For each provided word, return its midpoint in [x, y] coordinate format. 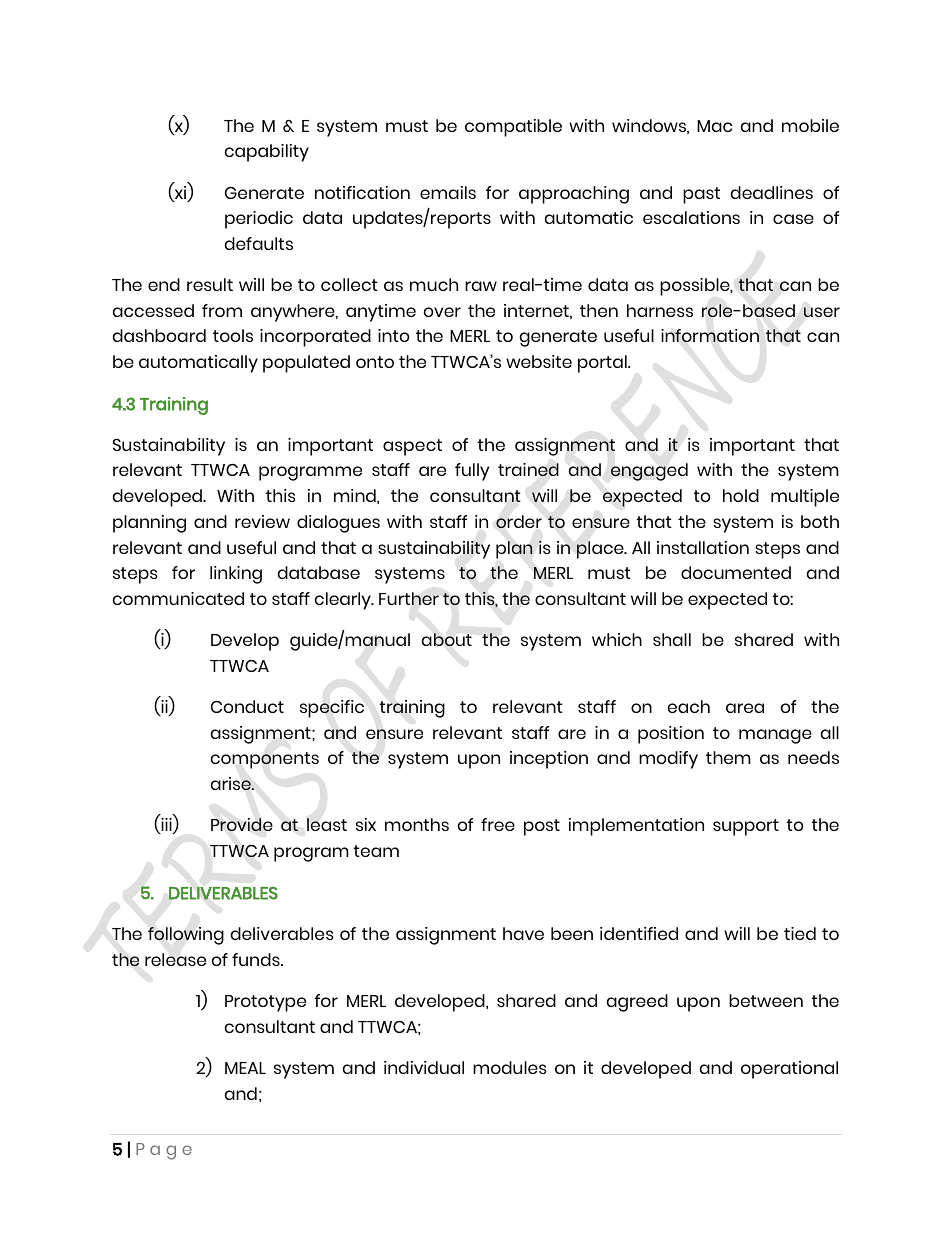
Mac [714, 126]
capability [267, 153]
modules [510, 1067]
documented [736, 572]
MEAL [245, 1068]
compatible [513, 128]
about [447, 640]
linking [236, 575]
